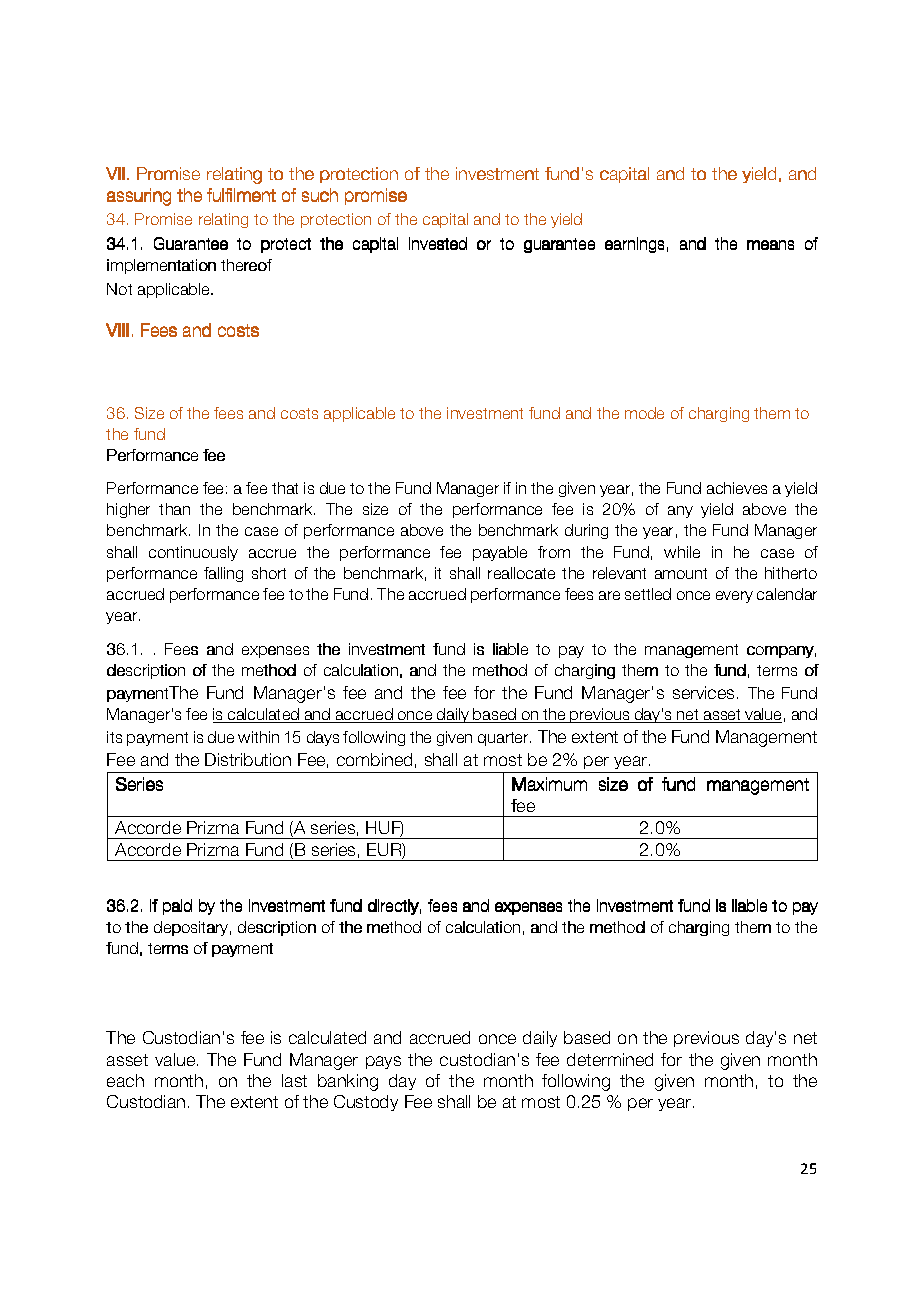 The image size is (924, 1308). What do you see at coordinates (119, 289) in the screenshot?
I see `Not` at bounding box center [119, 289].
